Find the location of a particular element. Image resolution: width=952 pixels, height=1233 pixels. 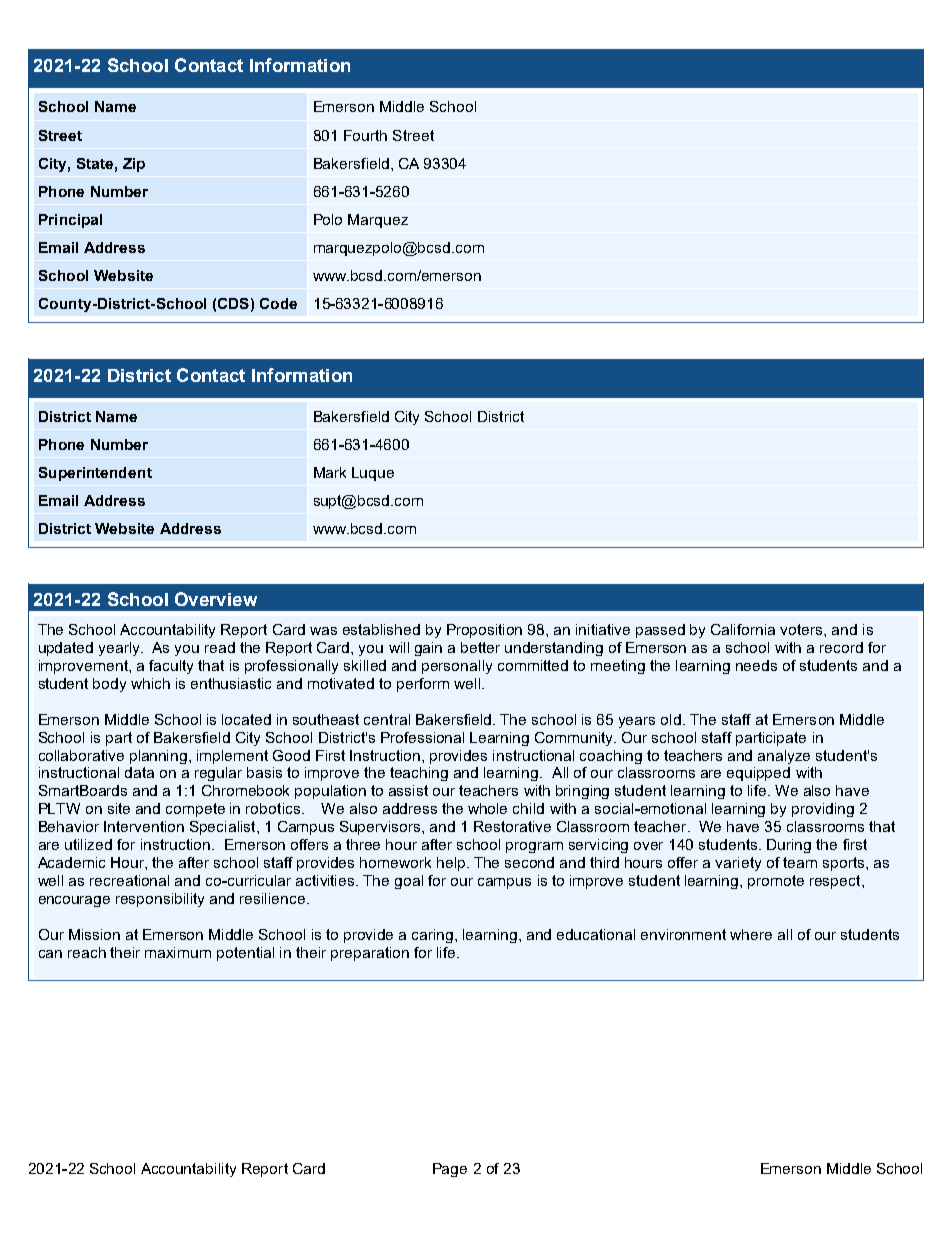

Code is located at coordinates (278, 303).
